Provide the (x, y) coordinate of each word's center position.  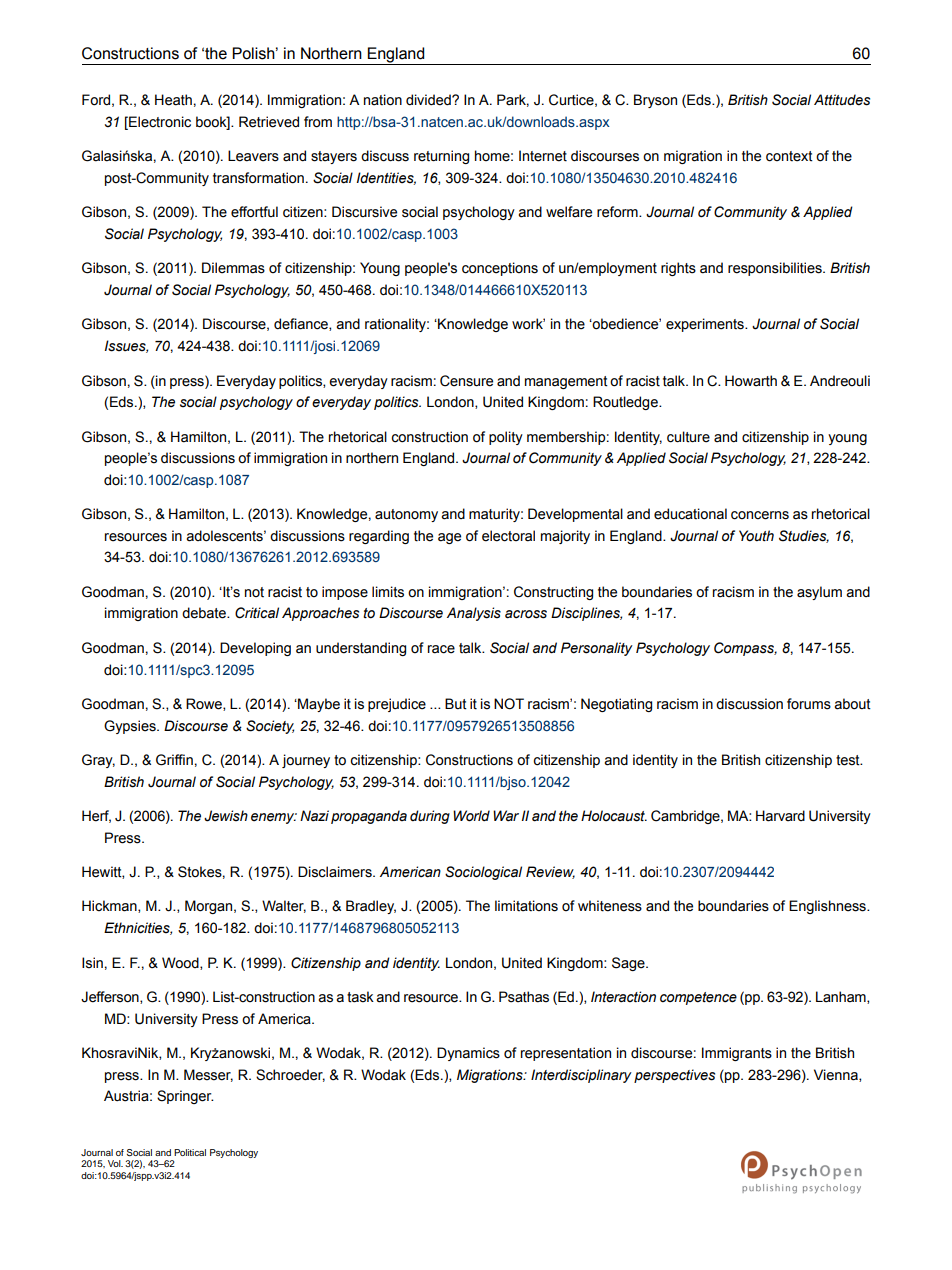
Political (190, 1152)
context (789, 156)
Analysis (474, 614)
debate (205, 613)
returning (441, 157)
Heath (173, 100)
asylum (819, 593)
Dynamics (468, 1054)
